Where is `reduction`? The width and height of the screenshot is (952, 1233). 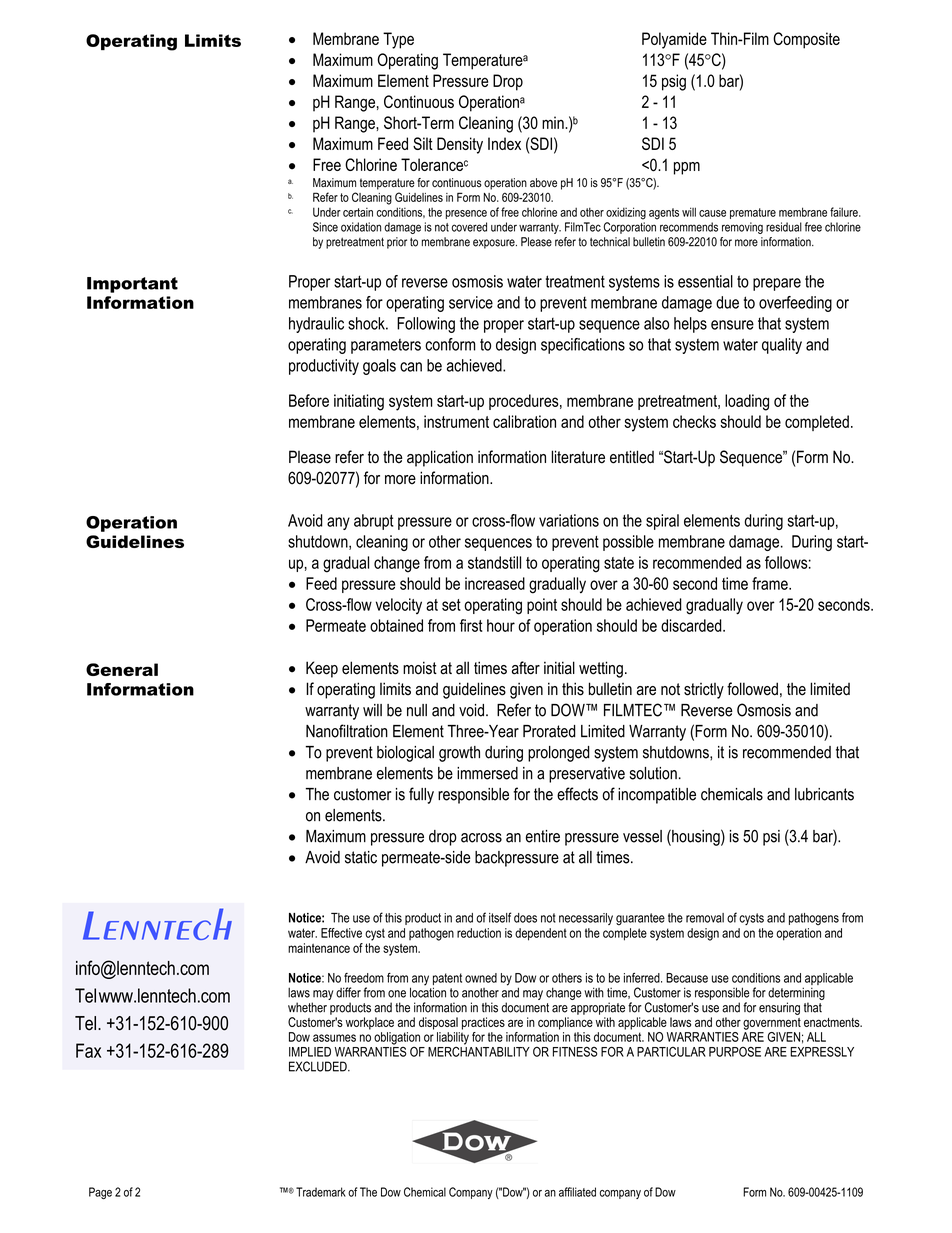 reduction is located at coordinates (479, 933).
